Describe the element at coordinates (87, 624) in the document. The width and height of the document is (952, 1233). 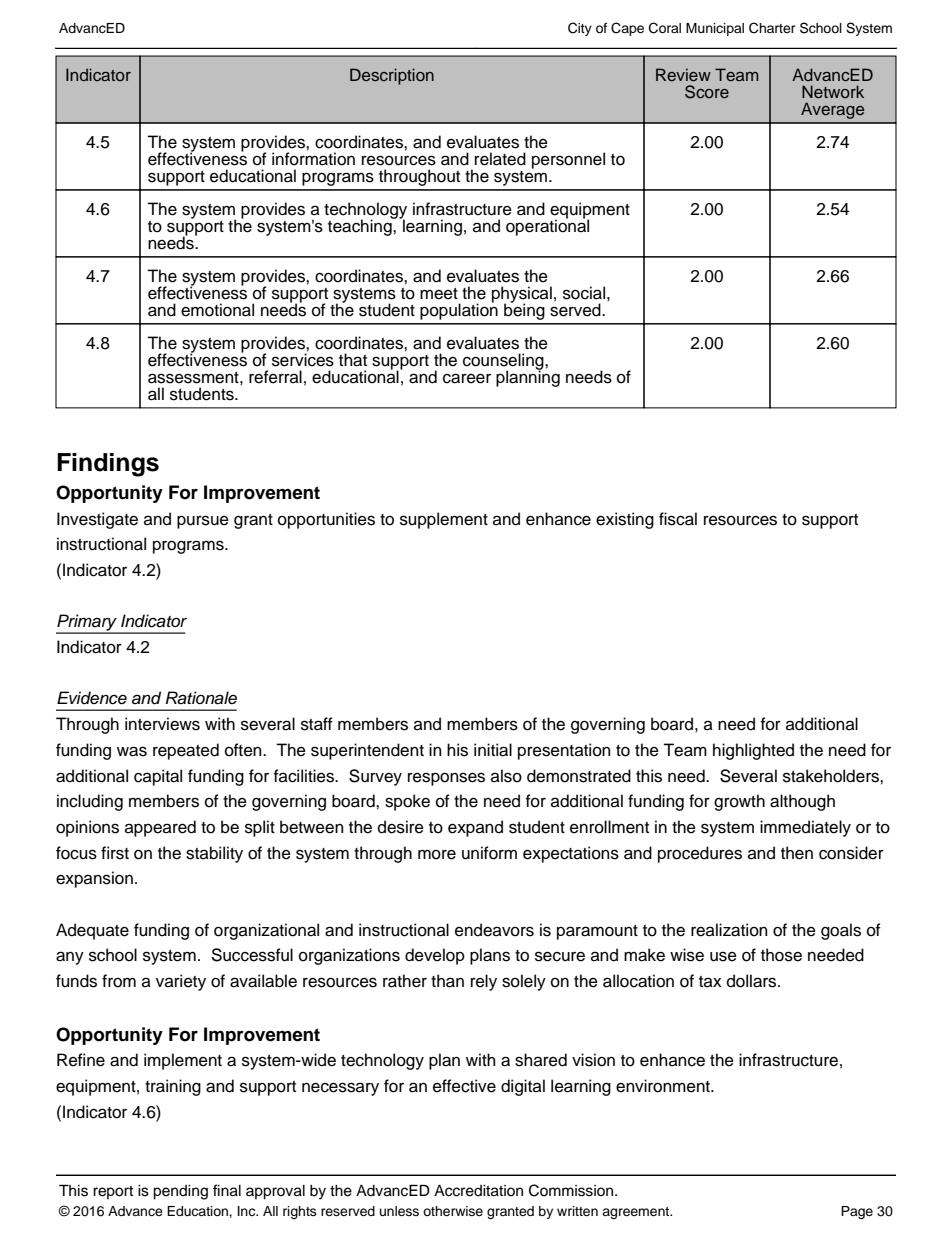
I see `Primary` at that location.
